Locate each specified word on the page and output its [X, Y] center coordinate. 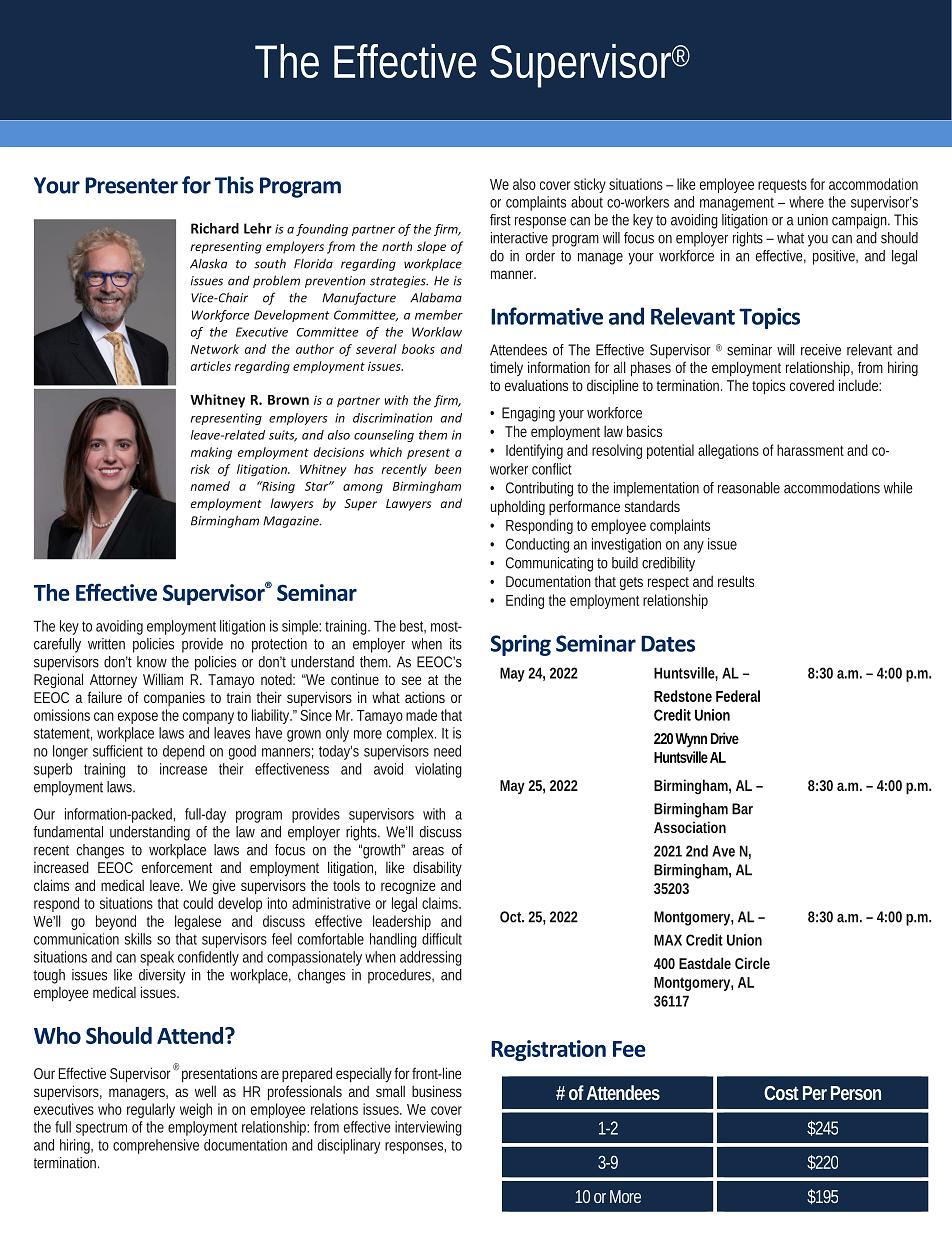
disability [437, 868]
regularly [151, 1110]
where [806, 202]
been [448, 469]
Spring [521, 645]
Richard [215, 228]
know [152, 662]
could [198, 903]
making [211, 453]
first [500, 220]
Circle [752, 963]
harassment [810, 450]
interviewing [428, 1128]
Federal [738, 696]
